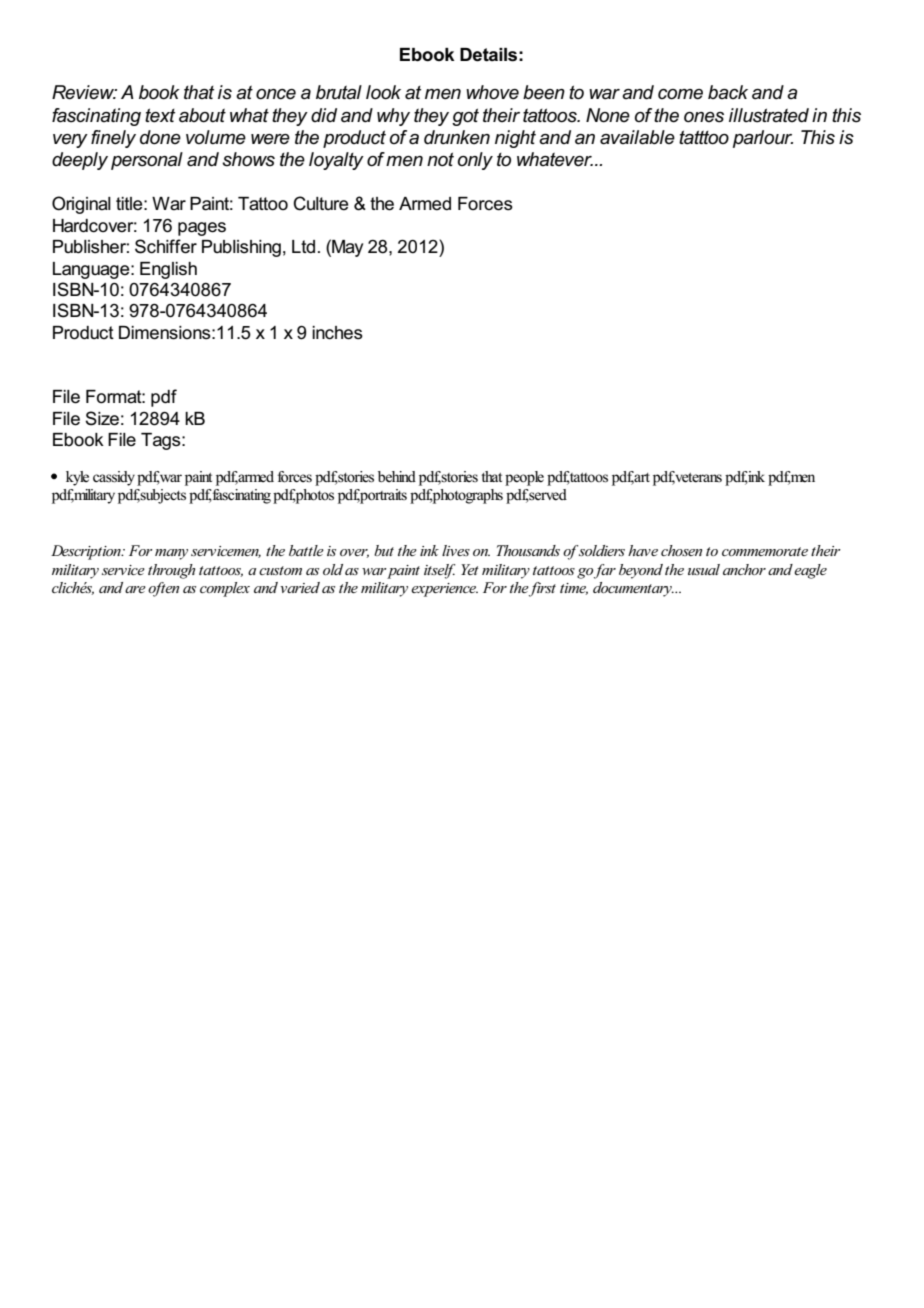 The image size is (924, 1308). Describe the element at coordinates (704, 569) in the screenshot. I see `usual` at that location.
